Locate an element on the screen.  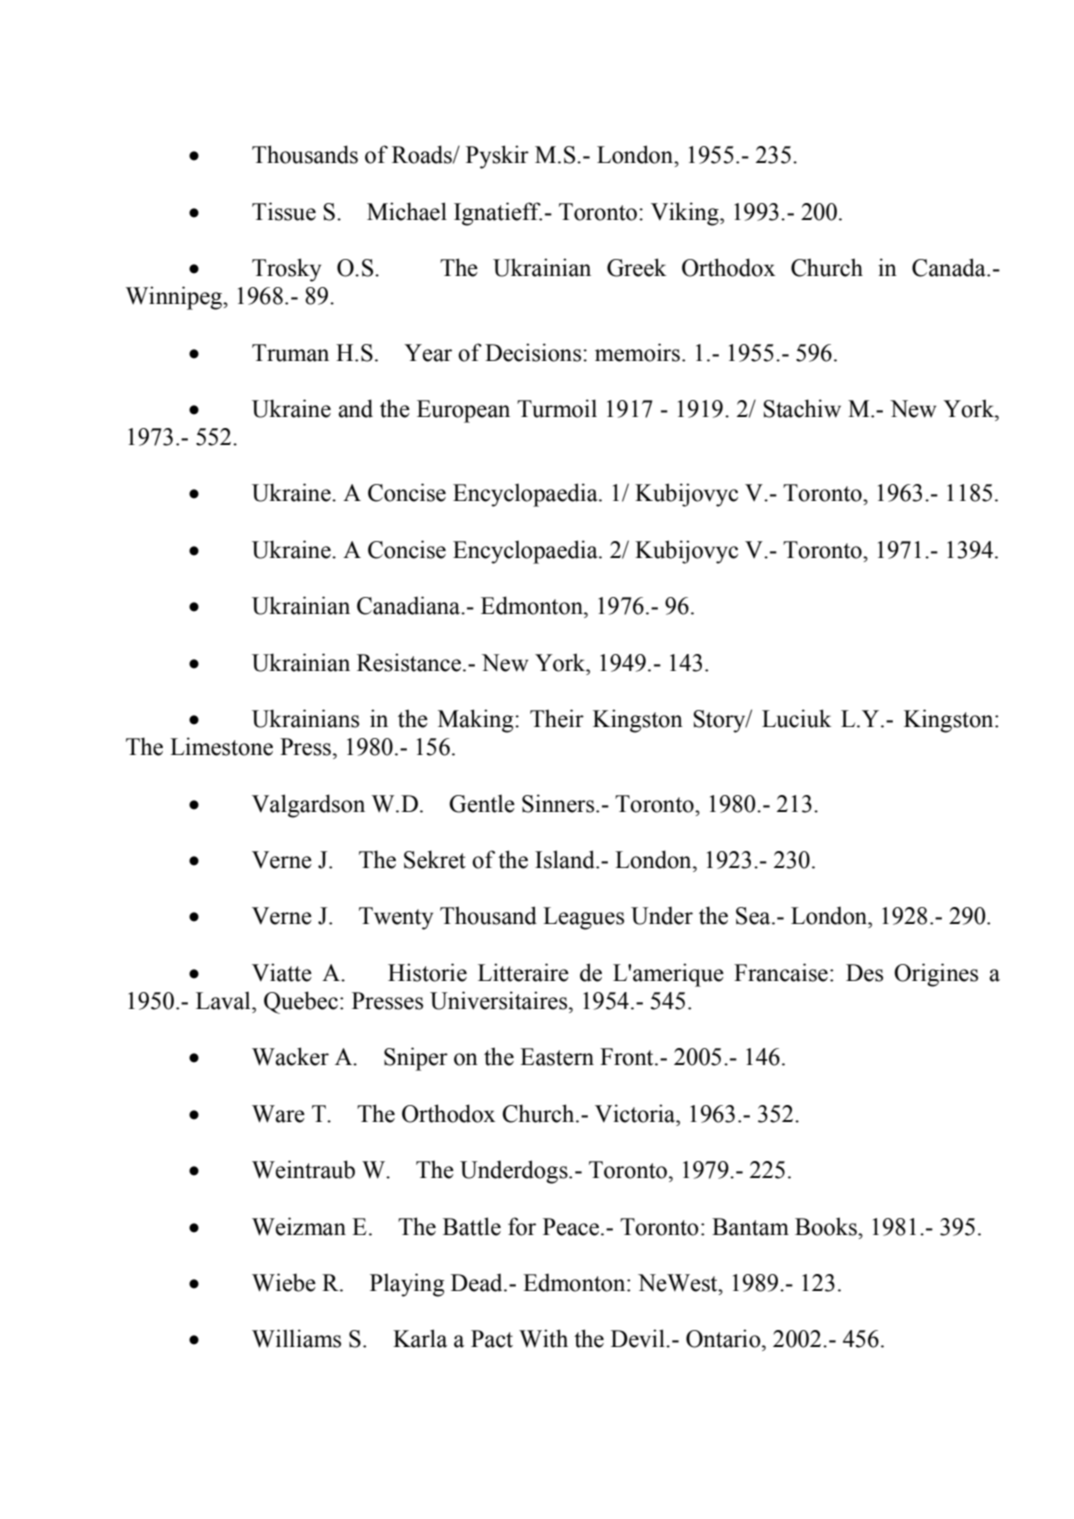
Greek is located at coordinates (637, 267).
